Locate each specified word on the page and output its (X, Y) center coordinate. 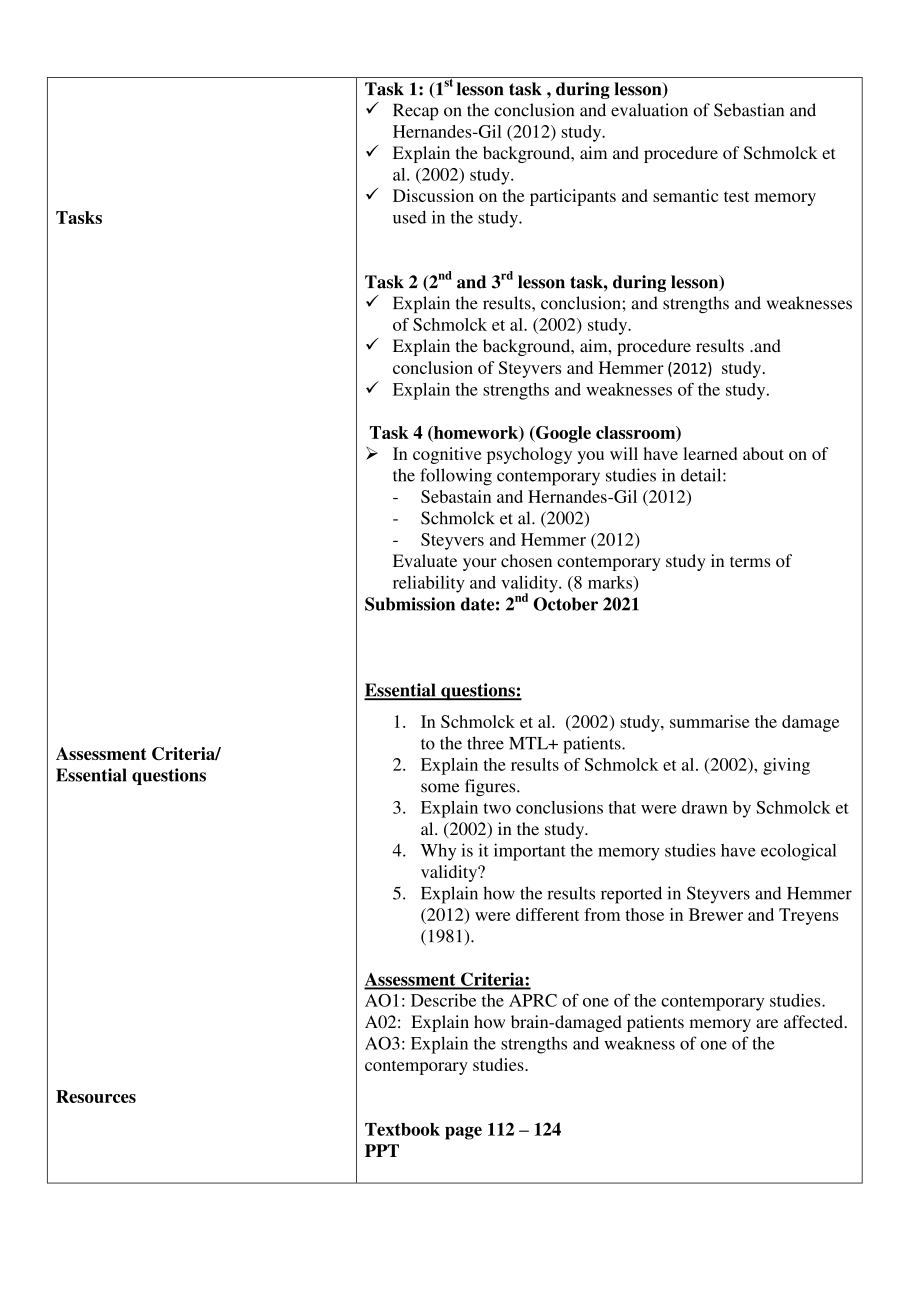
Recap (416, 111)
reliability (429, 584)
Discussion (433, 195)
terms (750, 561)
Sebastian (749, 110)
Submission (410, 604)
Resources (96, 1096)
